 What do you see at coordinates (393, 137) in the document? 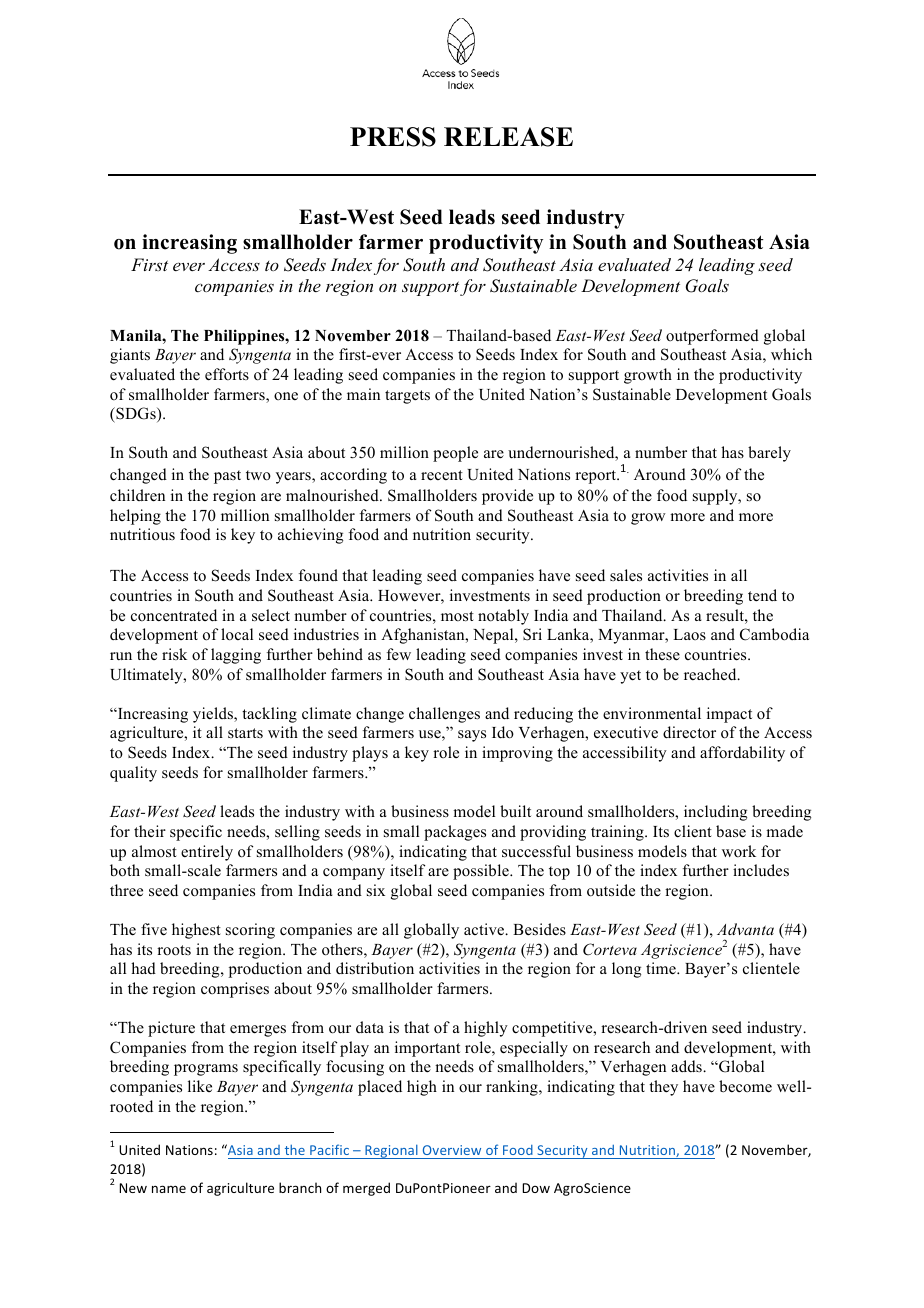
I see `PRESS` at bounding box center [393, 137].
